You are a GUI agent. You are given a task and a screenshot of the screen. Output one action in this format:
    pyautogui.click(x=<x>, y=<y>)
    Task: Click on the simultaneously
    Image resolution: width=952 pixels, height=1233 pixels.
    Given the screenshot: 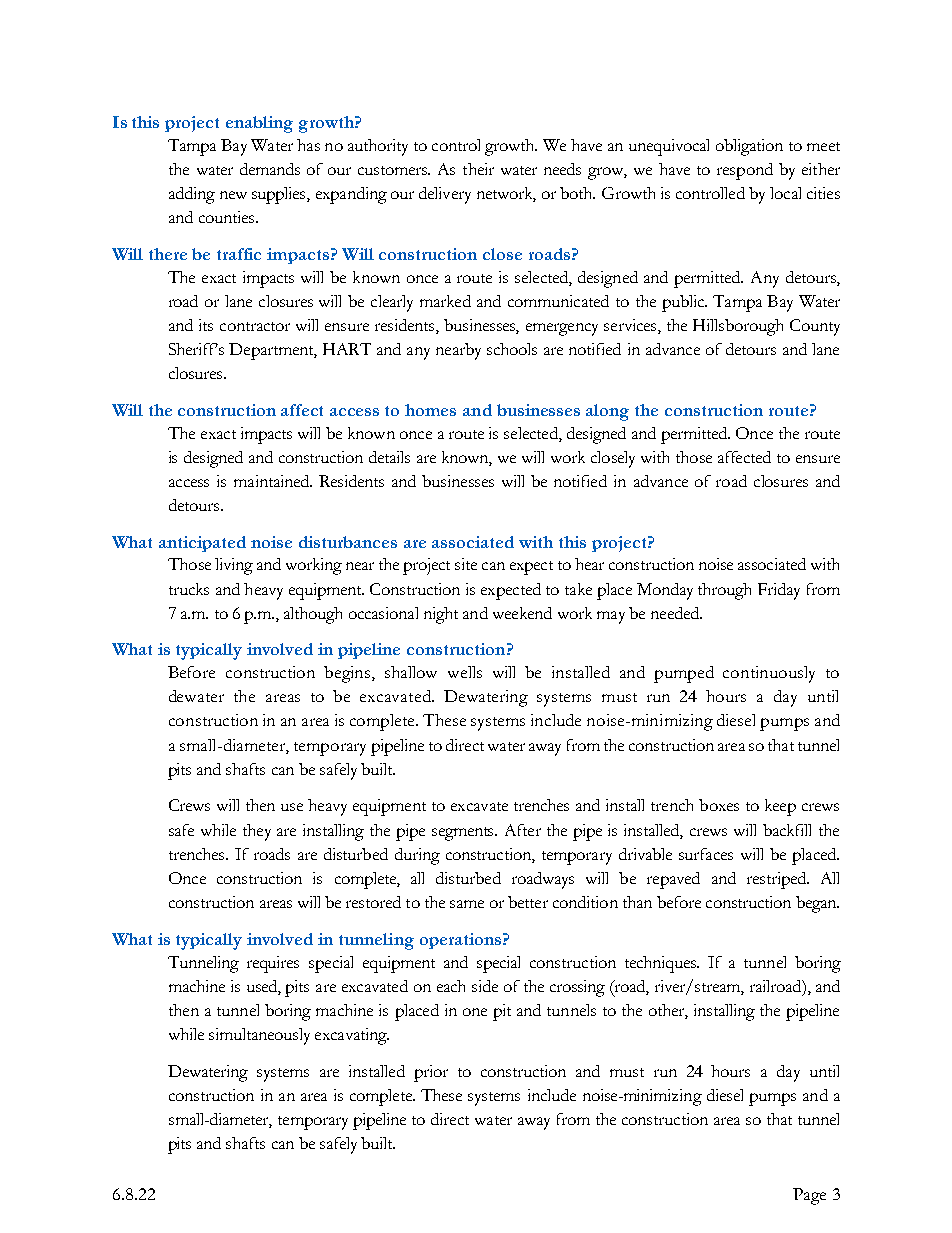 What is the action you would take?
    pyautogui.click(x=259, y=1036)
